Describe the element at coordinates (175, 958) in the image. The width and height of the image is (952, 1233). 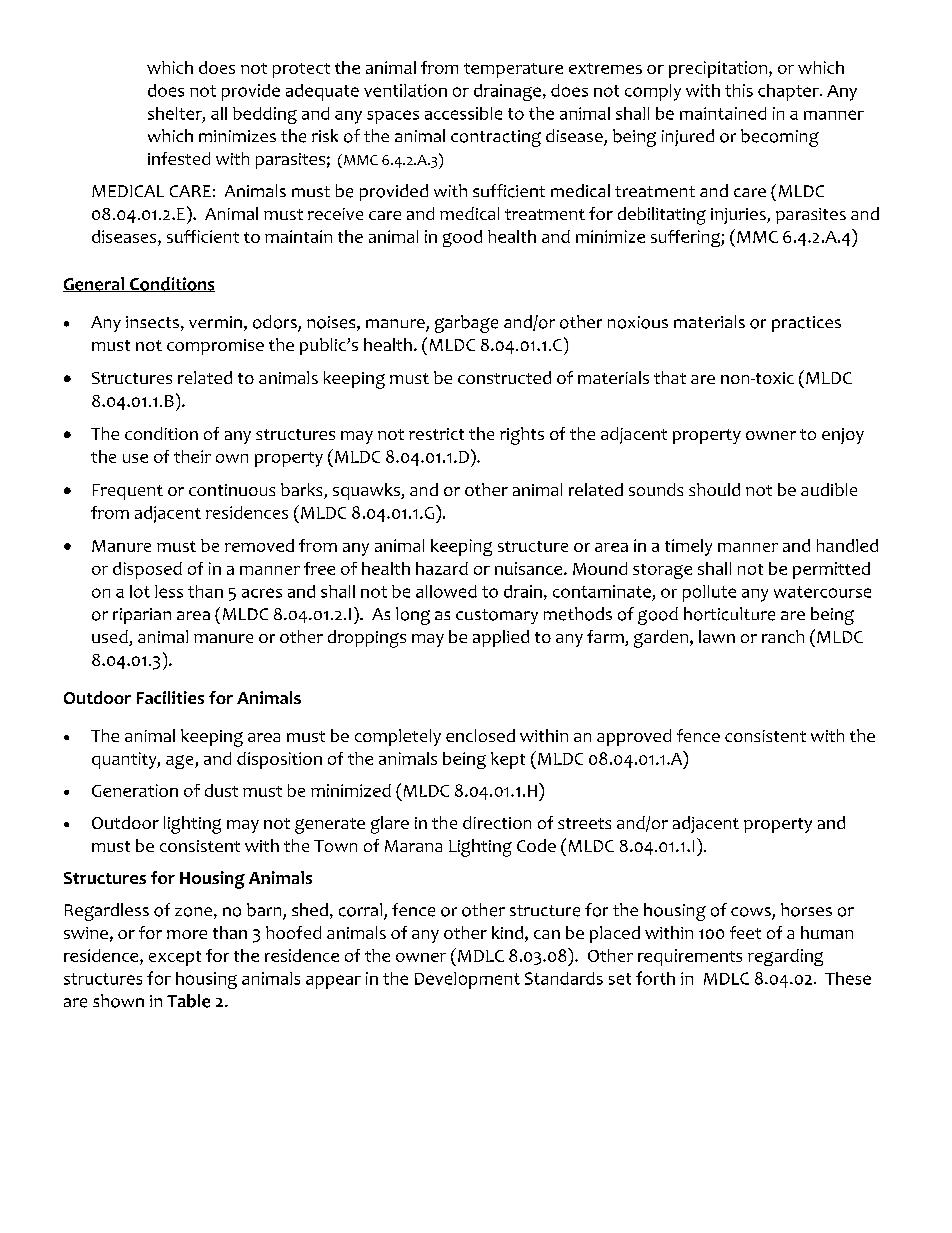
I see `except` at that location.
